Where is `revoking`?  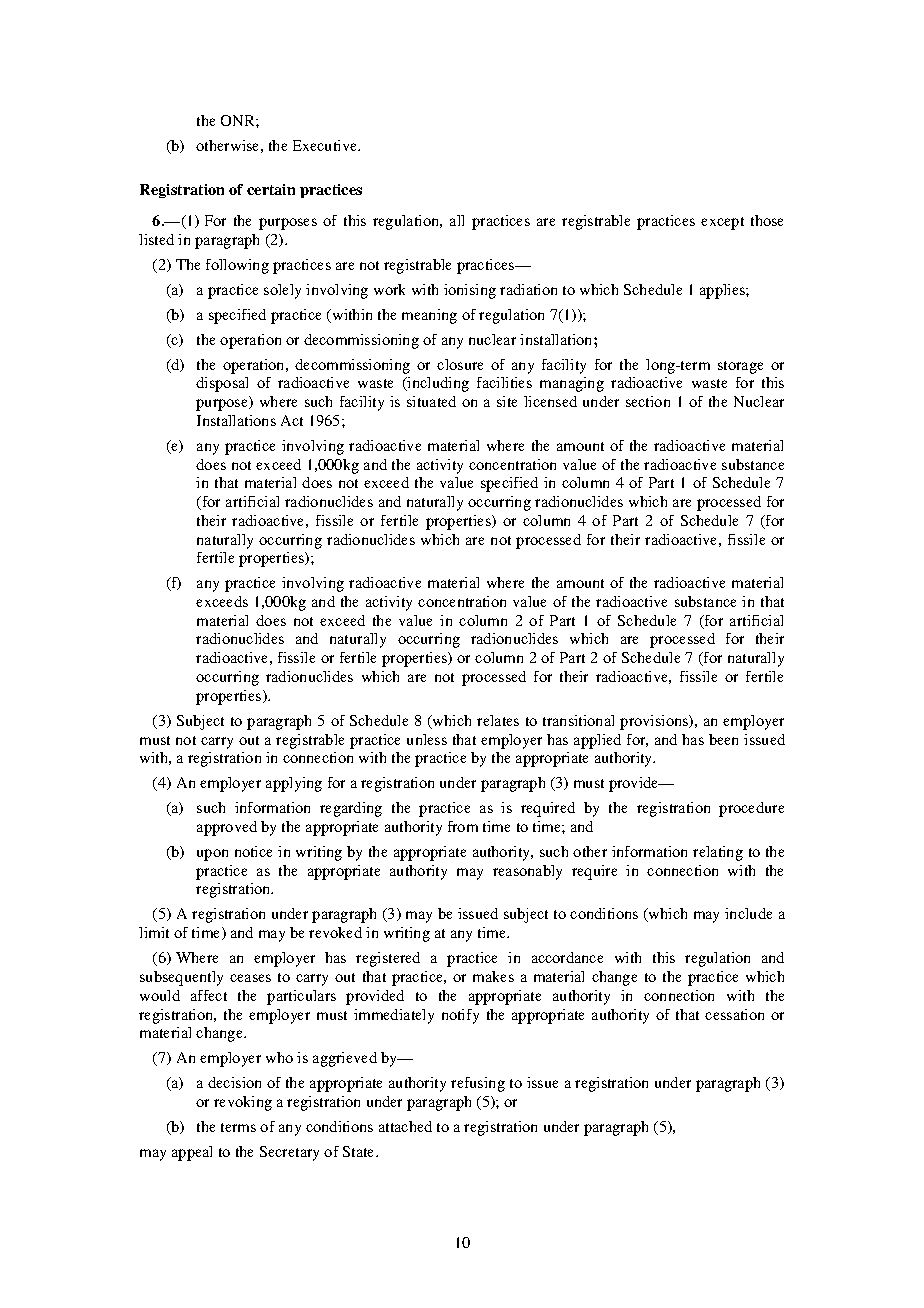
revoking is located at coordinates (243, 1103).
